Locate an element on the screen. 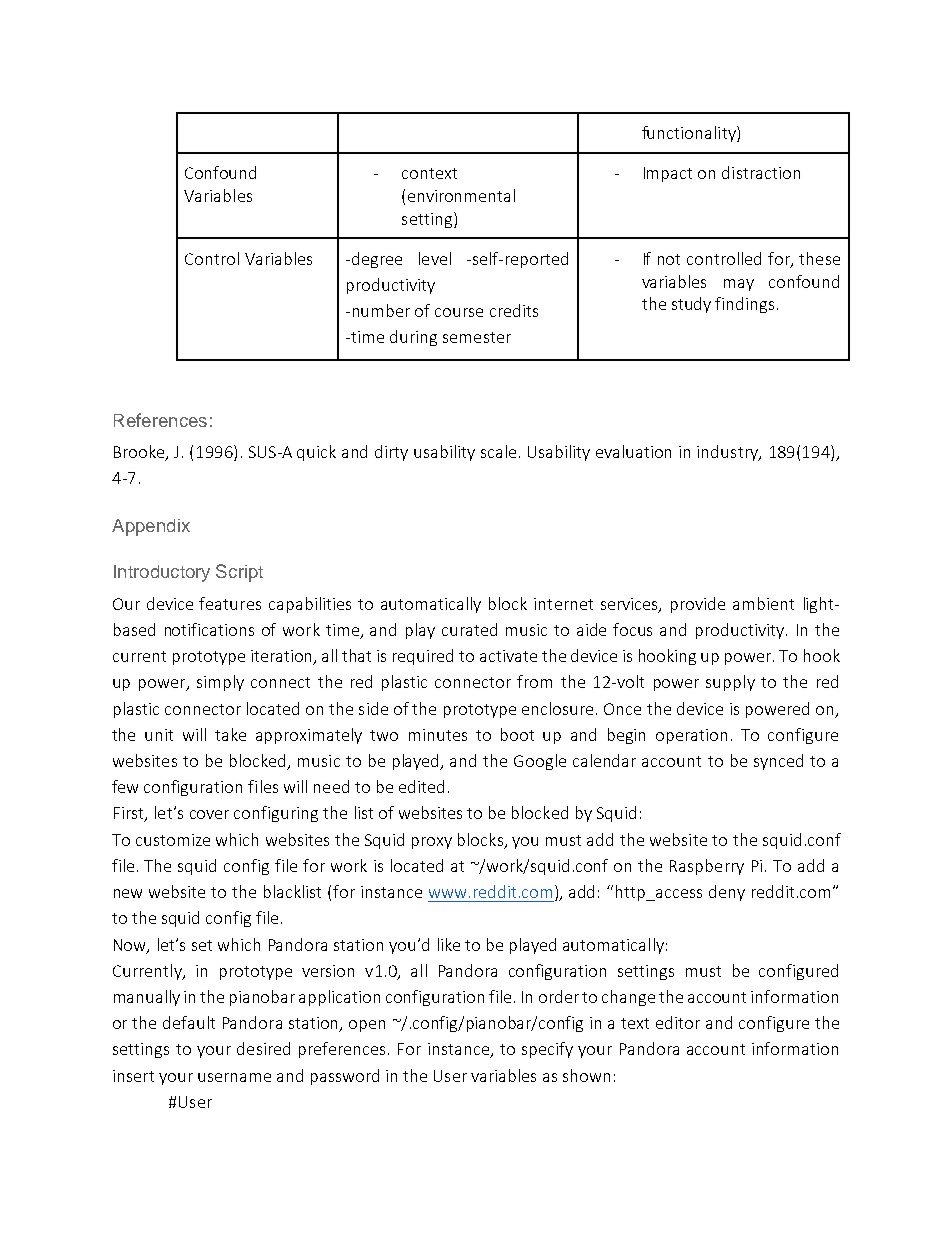  degree is located at coordinates (377, 260).
